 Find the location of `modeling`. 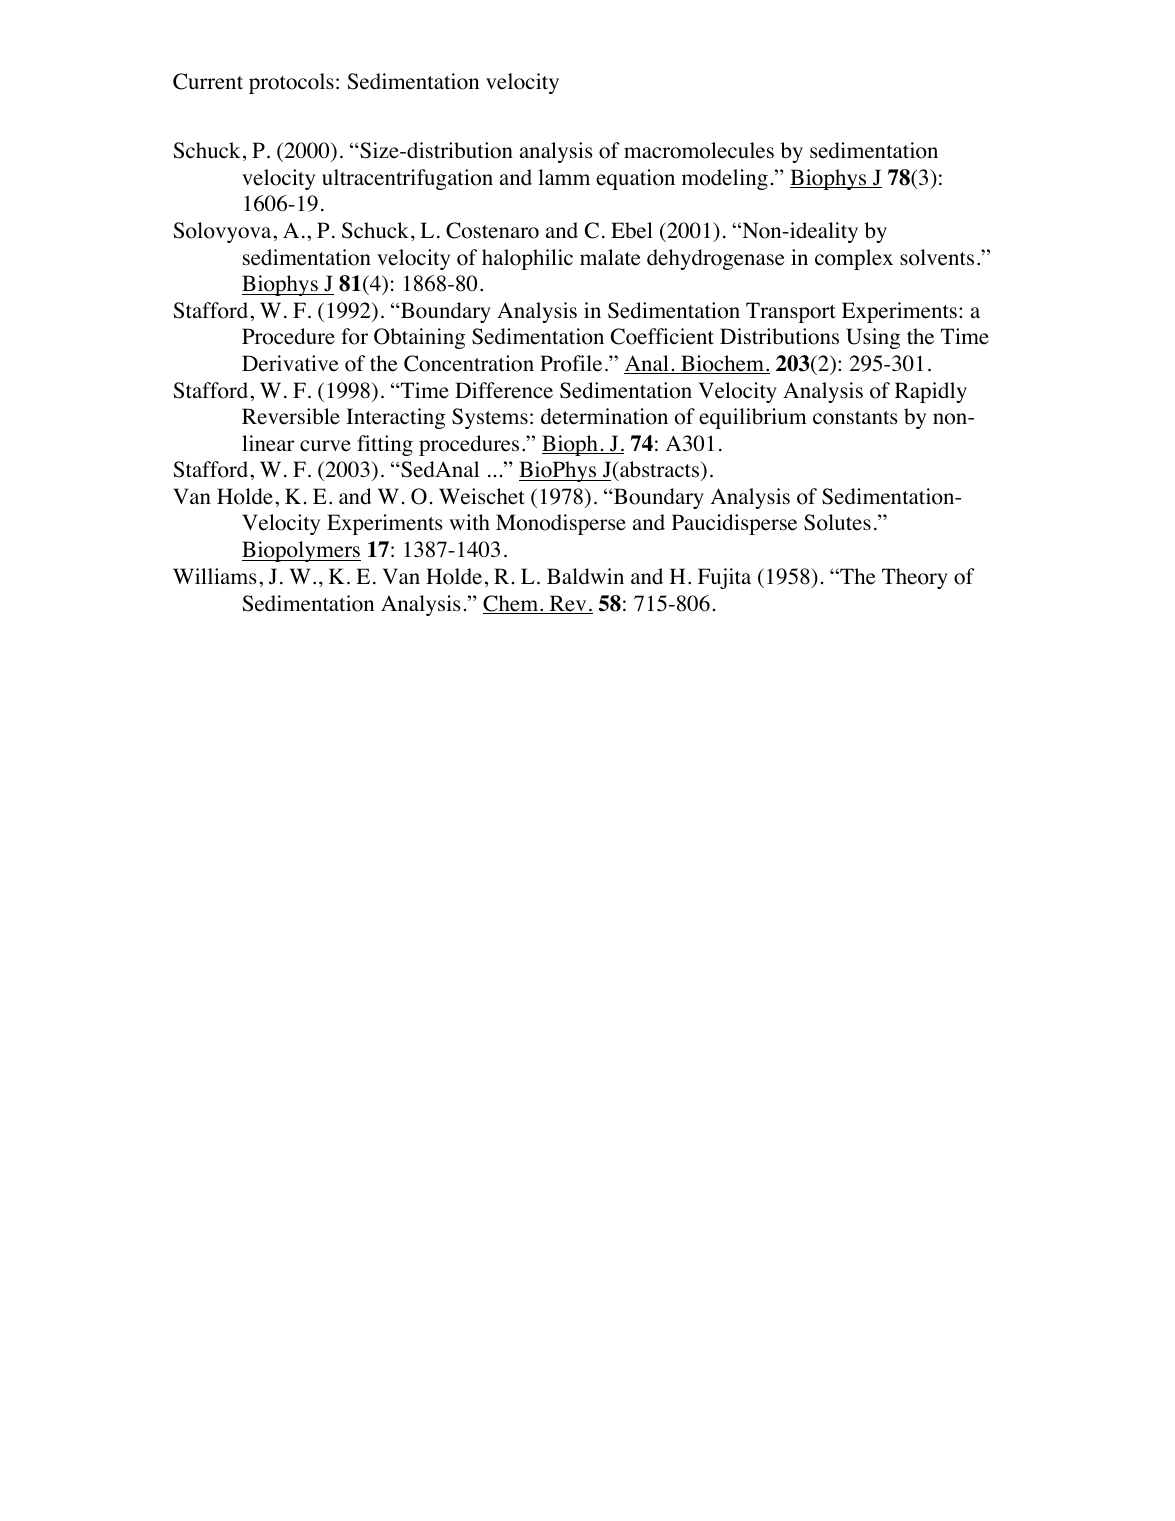

modeling is located at coordinates (725, 179).
